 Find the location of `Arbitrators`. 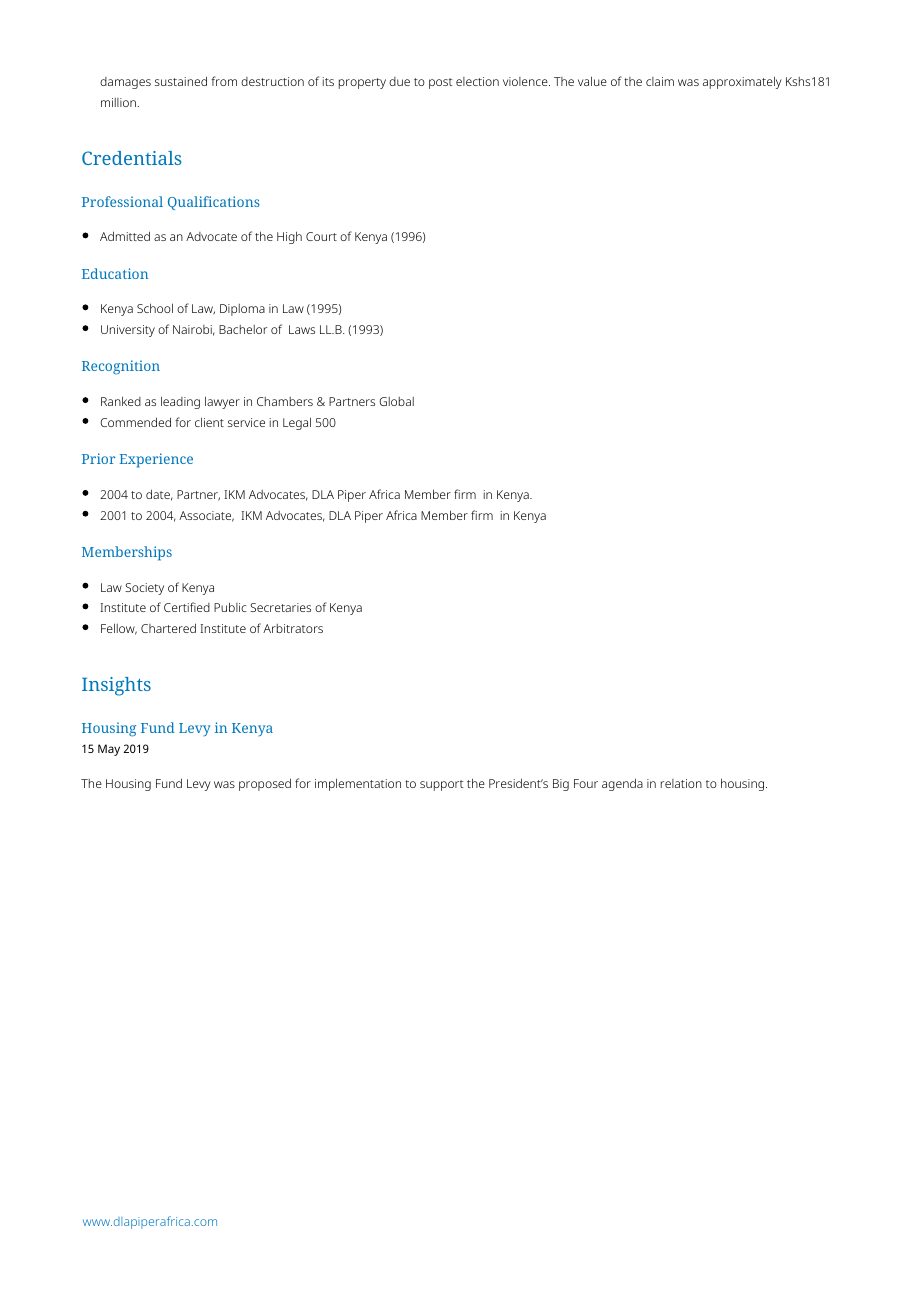

Arbitrators is located at coordinates (293, 628).
